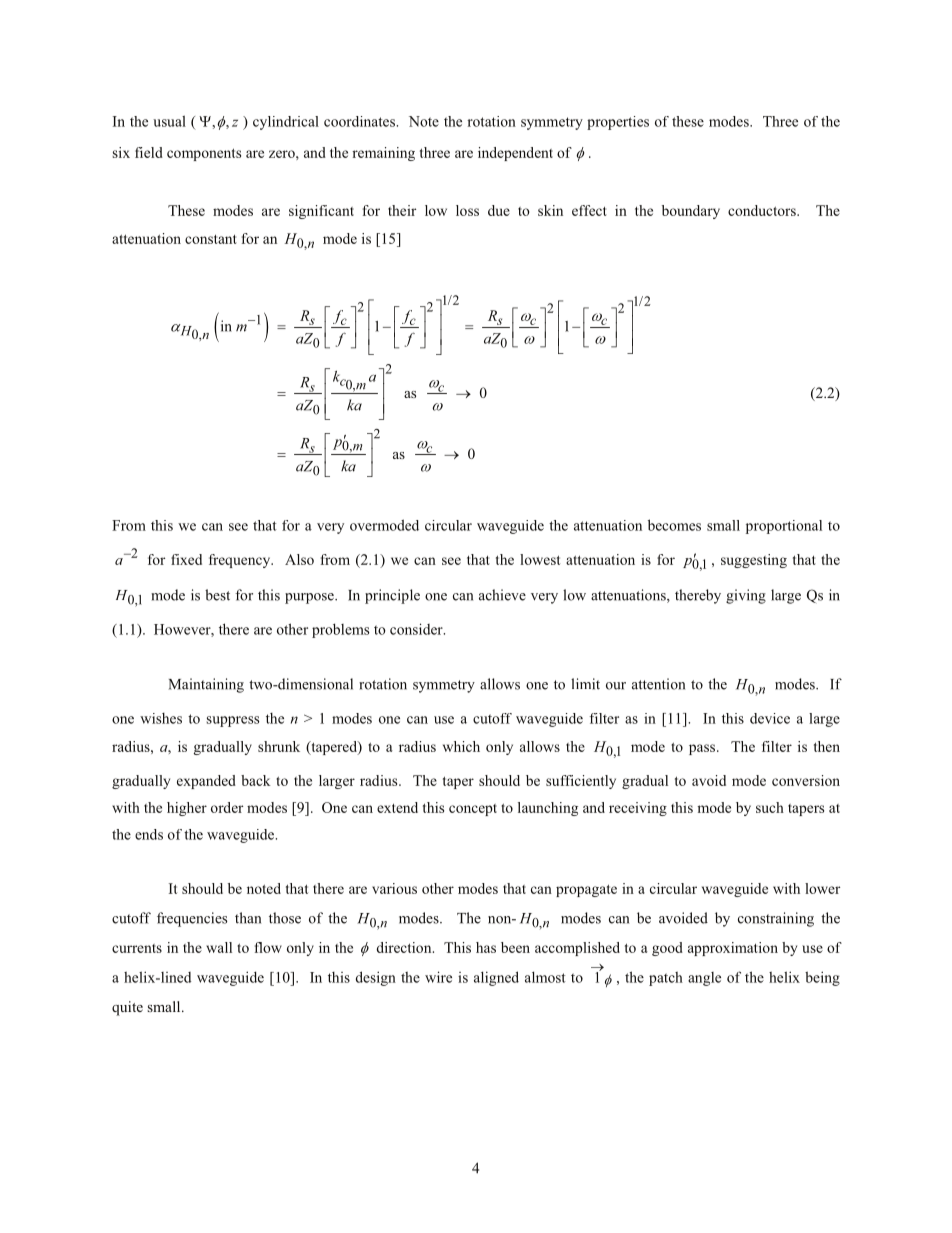 The image size is (952, 1233). Describe the element at coordinates (211, 239) in the screenshot. I see `constant` at that location.
